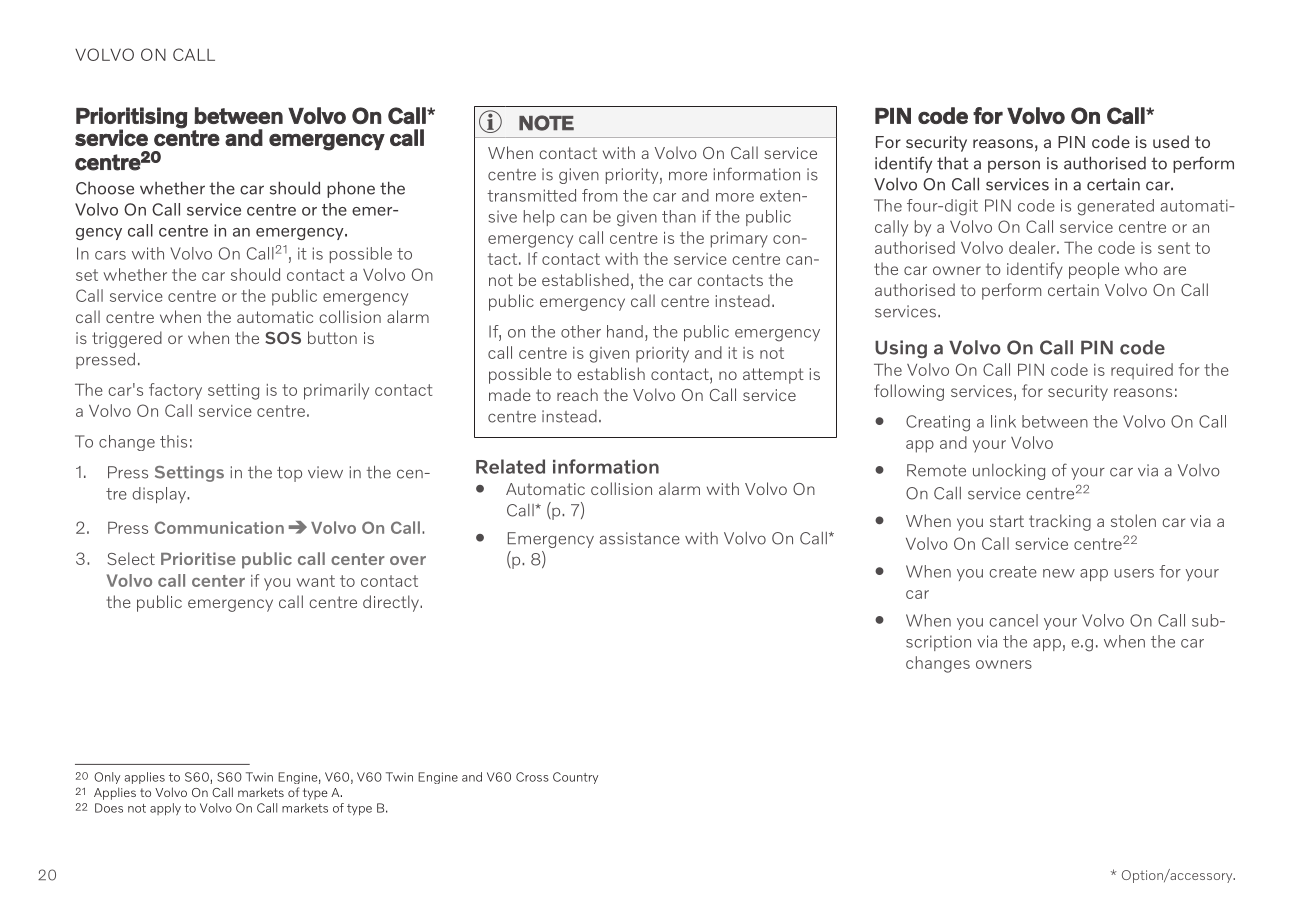  Describe the element at coordinates (1014, 166) in the image. I see `person` at that location.
